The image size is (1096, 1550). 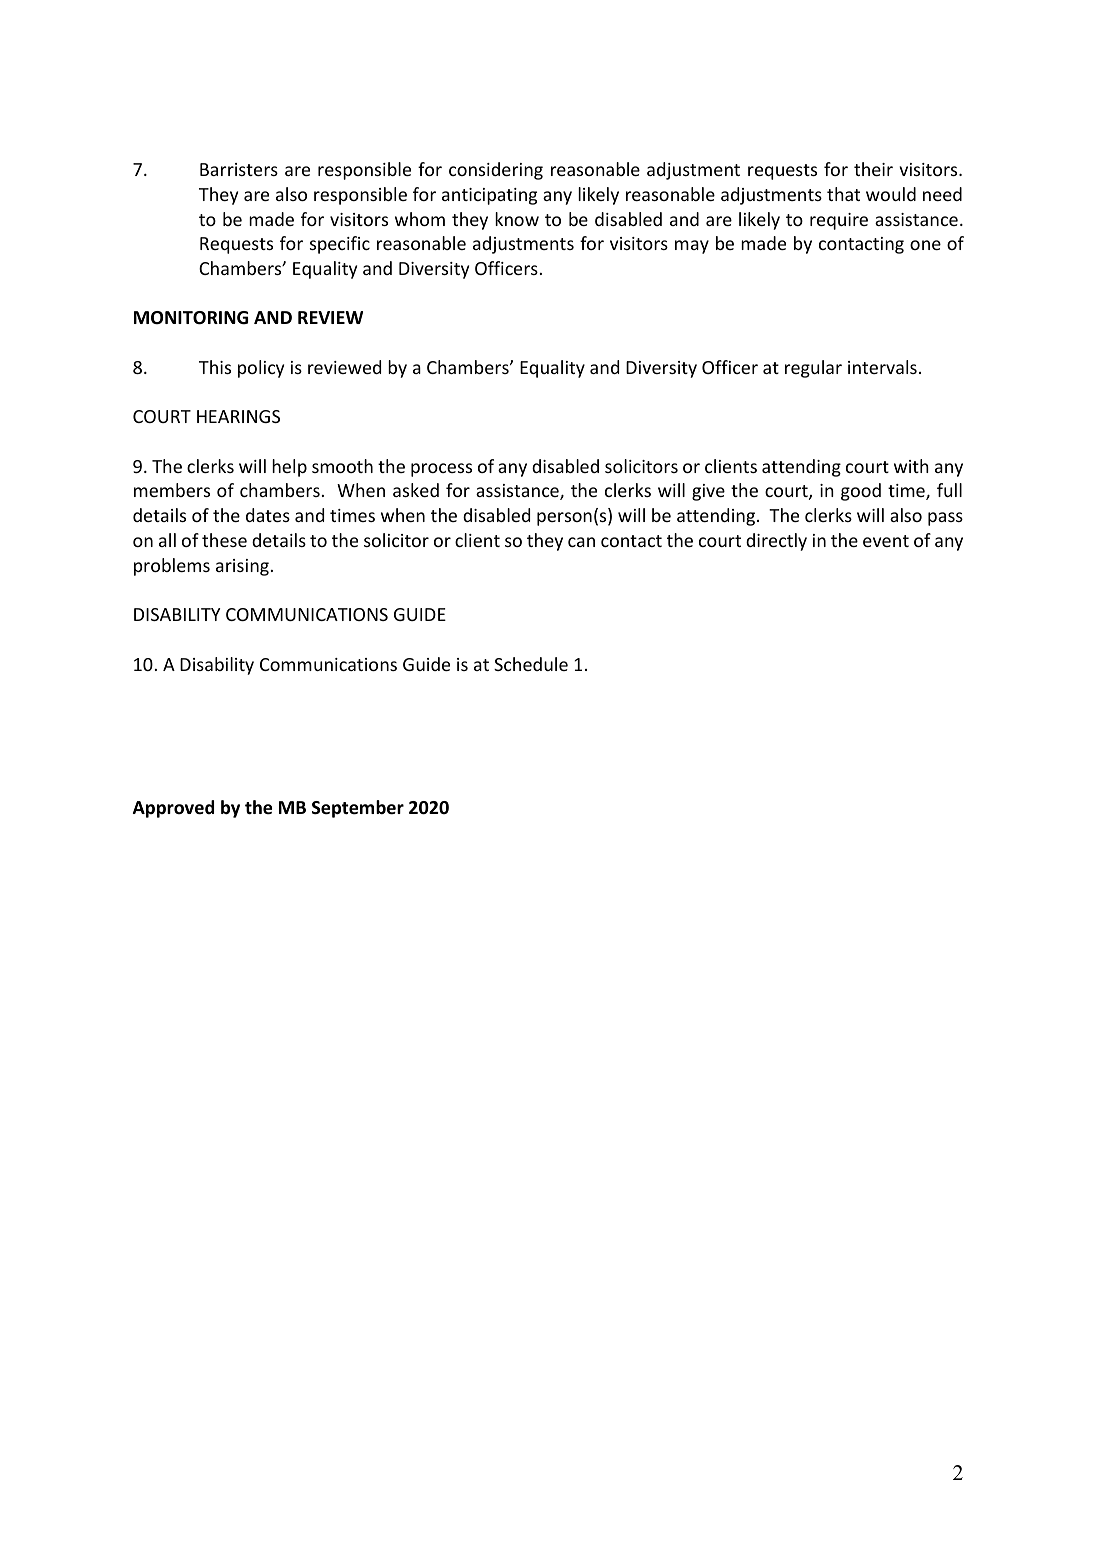 What do you see at coordinates (843, 194) in the screenshot?
I see `that` at bounding box center [843, 194].
